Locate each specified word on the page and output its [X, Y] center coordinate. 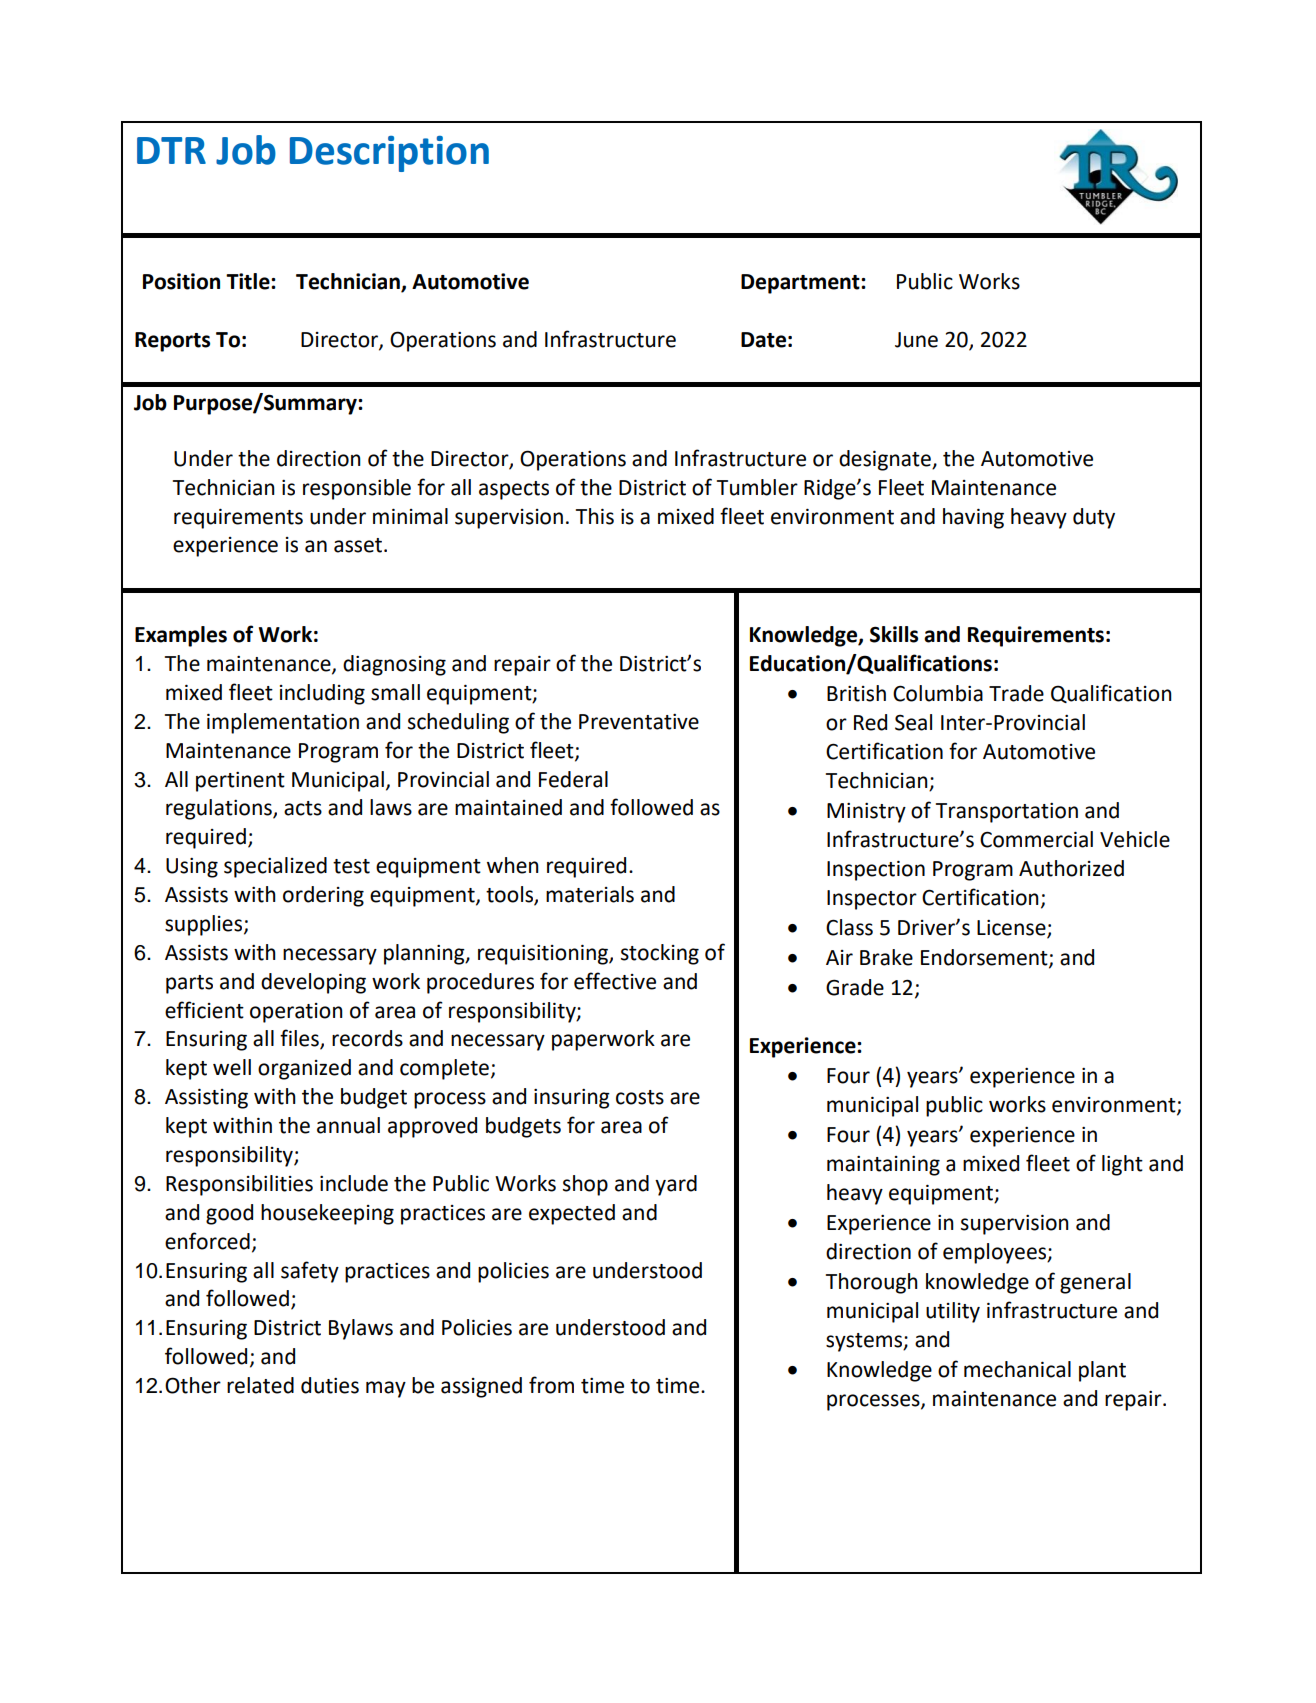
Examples [181, 636]
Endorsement [985, 958]
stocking [660, 954]
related [260, 1385]
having [973, 518]
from [551, 1385]
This [595, 516]
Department [801, 284]
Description [389, 154]
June [916, 340]
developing [313, 983]
